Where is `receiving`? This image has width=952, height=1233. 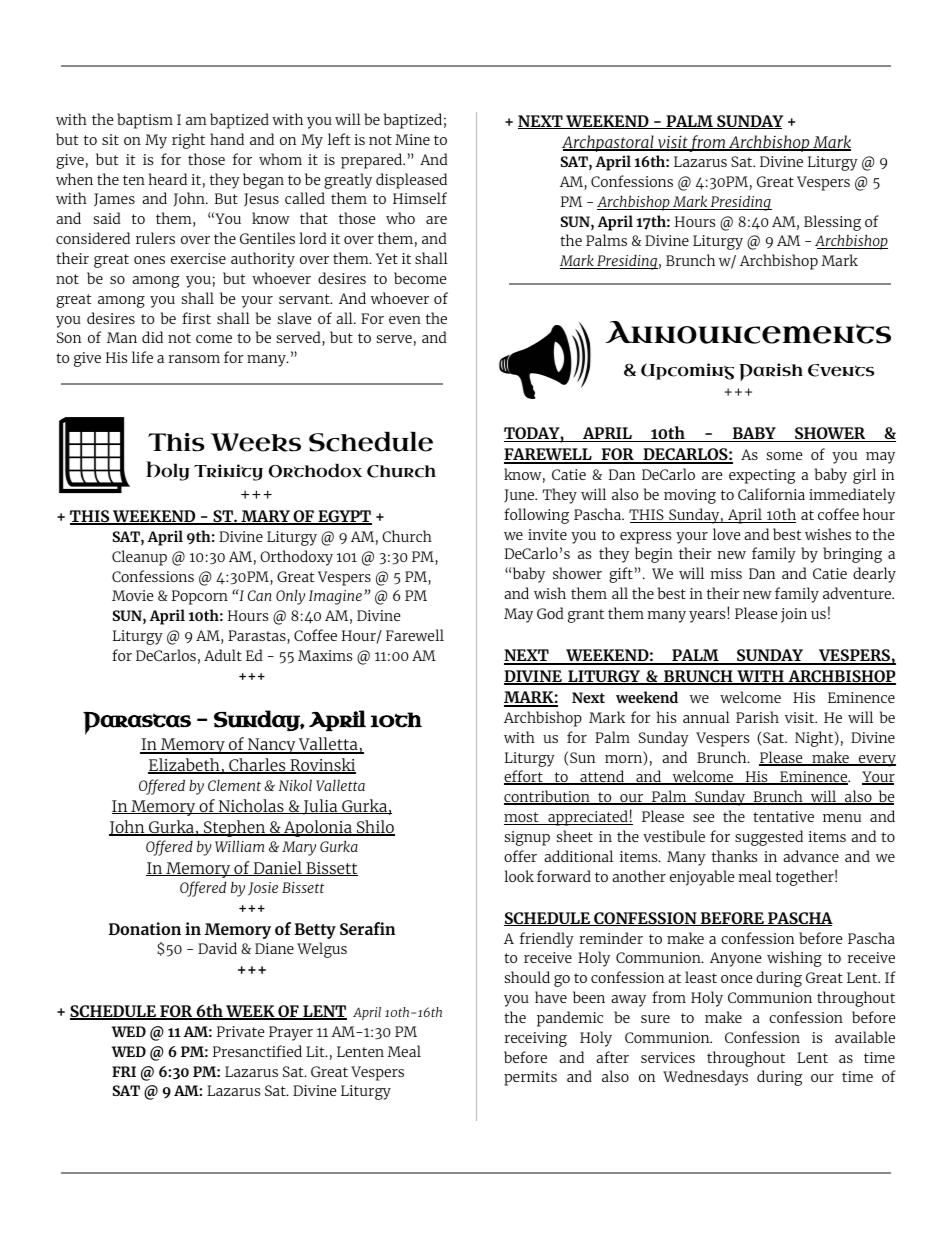 receiving is located at coordinates (536, 1039).
